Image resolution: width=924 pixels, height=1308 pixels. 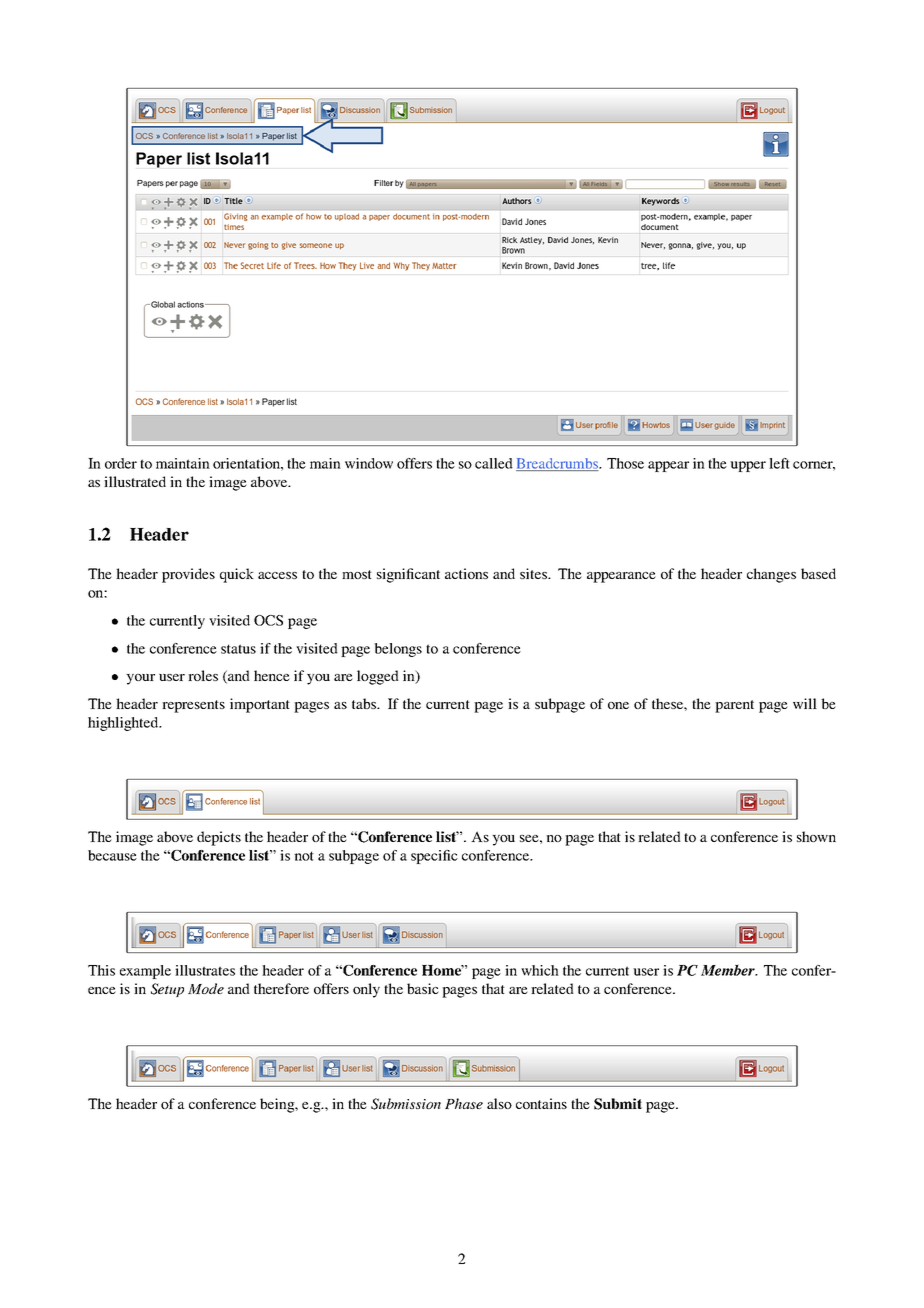 What do you see at coordinates (618, 1104) in the screenshot?
I see `Submit` at bounding box center [618, 1104].
